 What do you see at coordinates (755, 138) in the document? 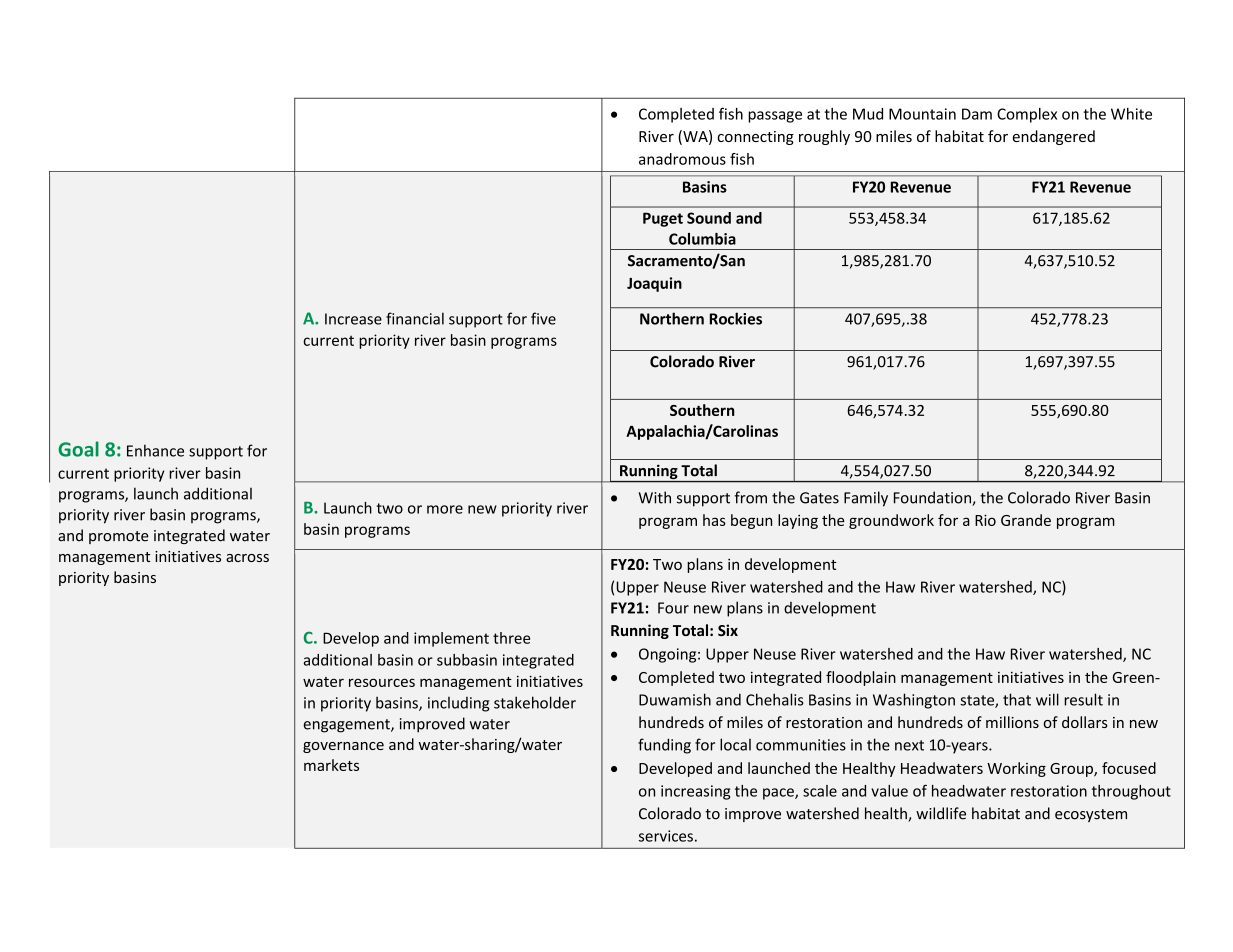
I see `connecting` at bounding box center [755, 138].
